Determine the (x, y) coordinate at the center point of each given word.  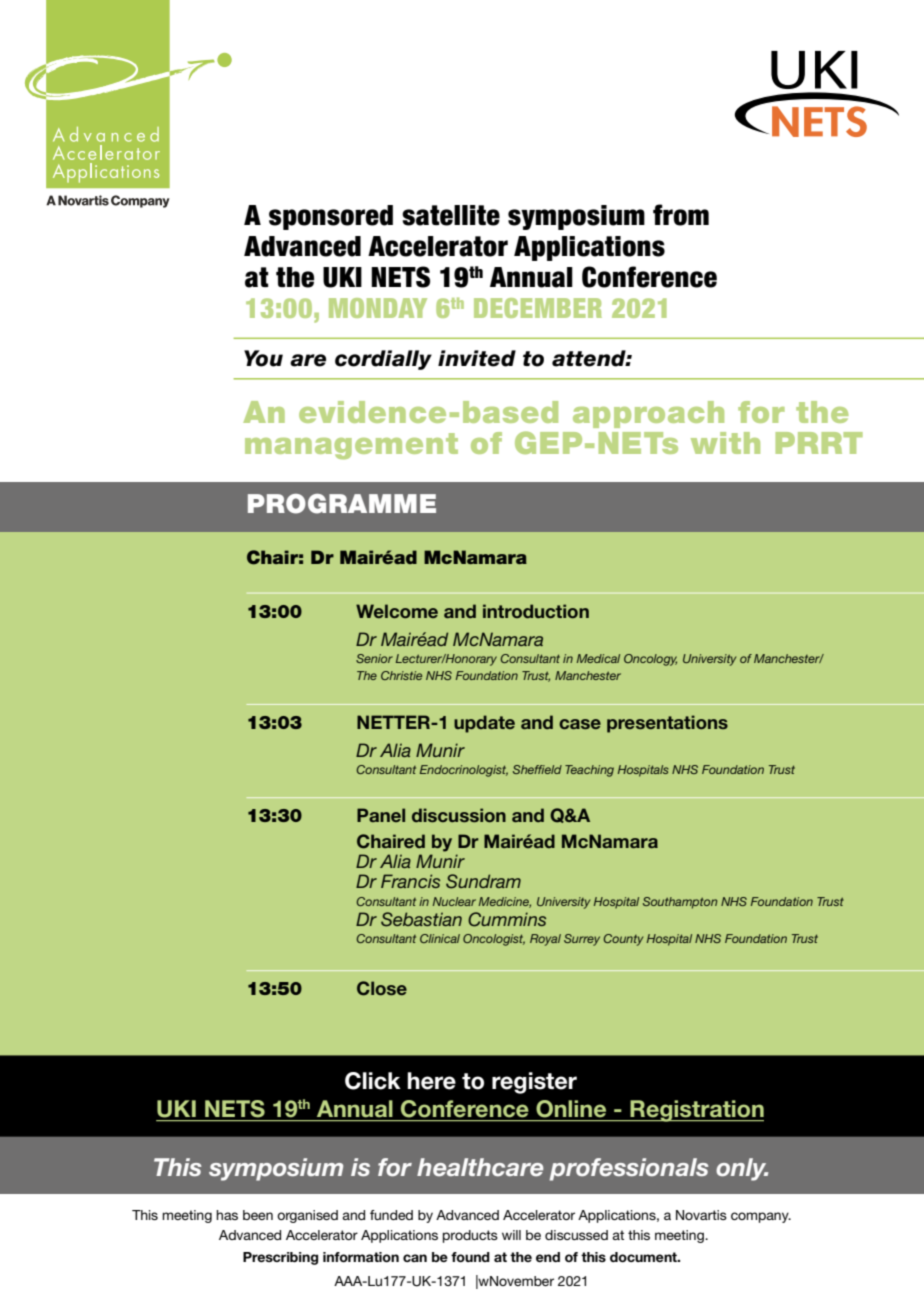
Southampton (680, 903)
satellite (451, 215)
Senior (374, 658)
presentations (667, 724)
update (484, 724)
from (681, 215)
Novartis (701, 1215)
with (725, 443)
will (511, 1235)
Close (382, 988)
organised (307, 1216)
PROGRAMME (342, 504)
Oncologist (494, 940)
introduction (536, 611)
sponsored (331, 217)
